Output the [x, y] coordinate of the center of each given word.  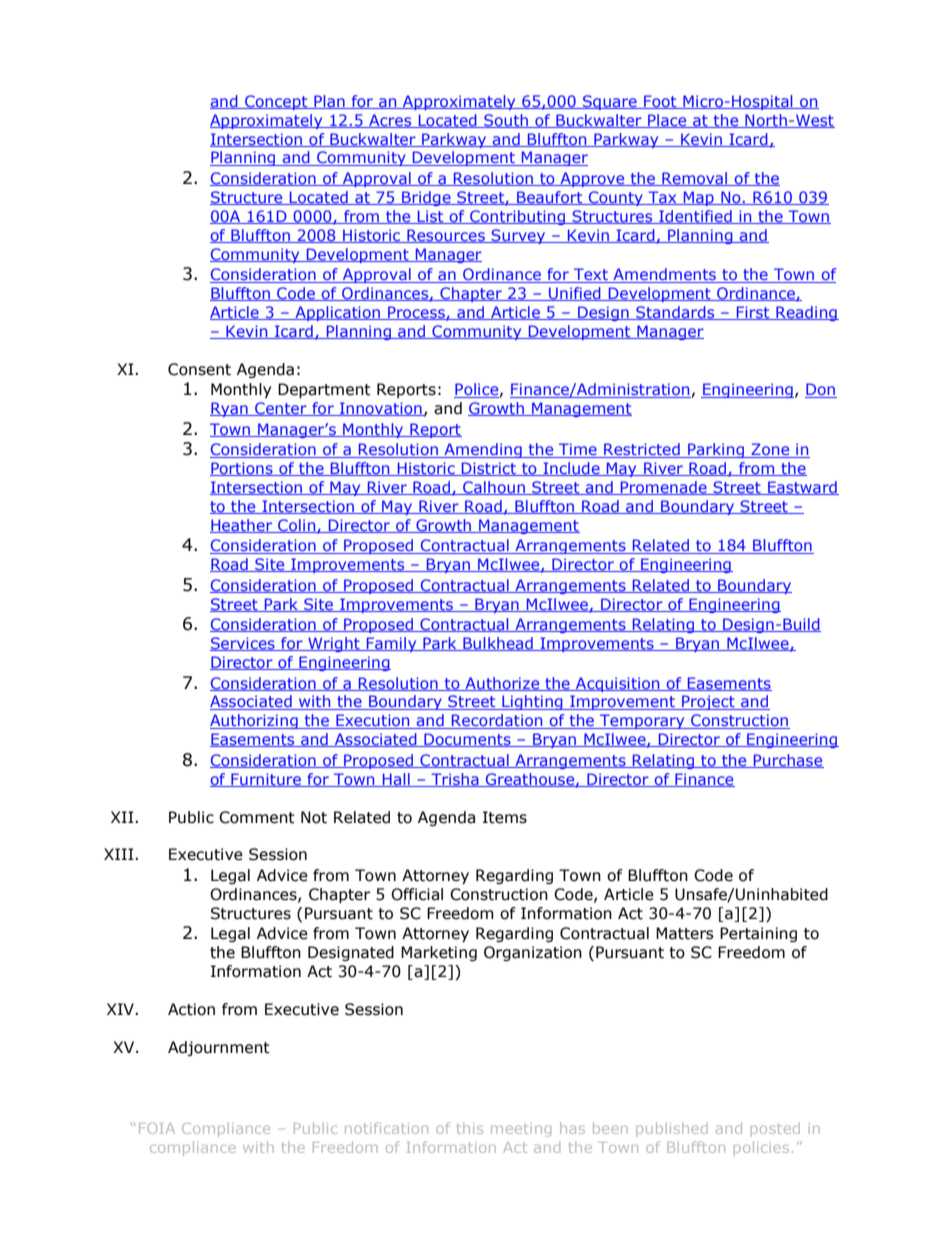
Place [667, 121]
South [506, 121]
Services [243, 644]
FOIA [157, 1128]
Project [708, 702]
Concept [276, 102]
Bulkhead [498, 644]
